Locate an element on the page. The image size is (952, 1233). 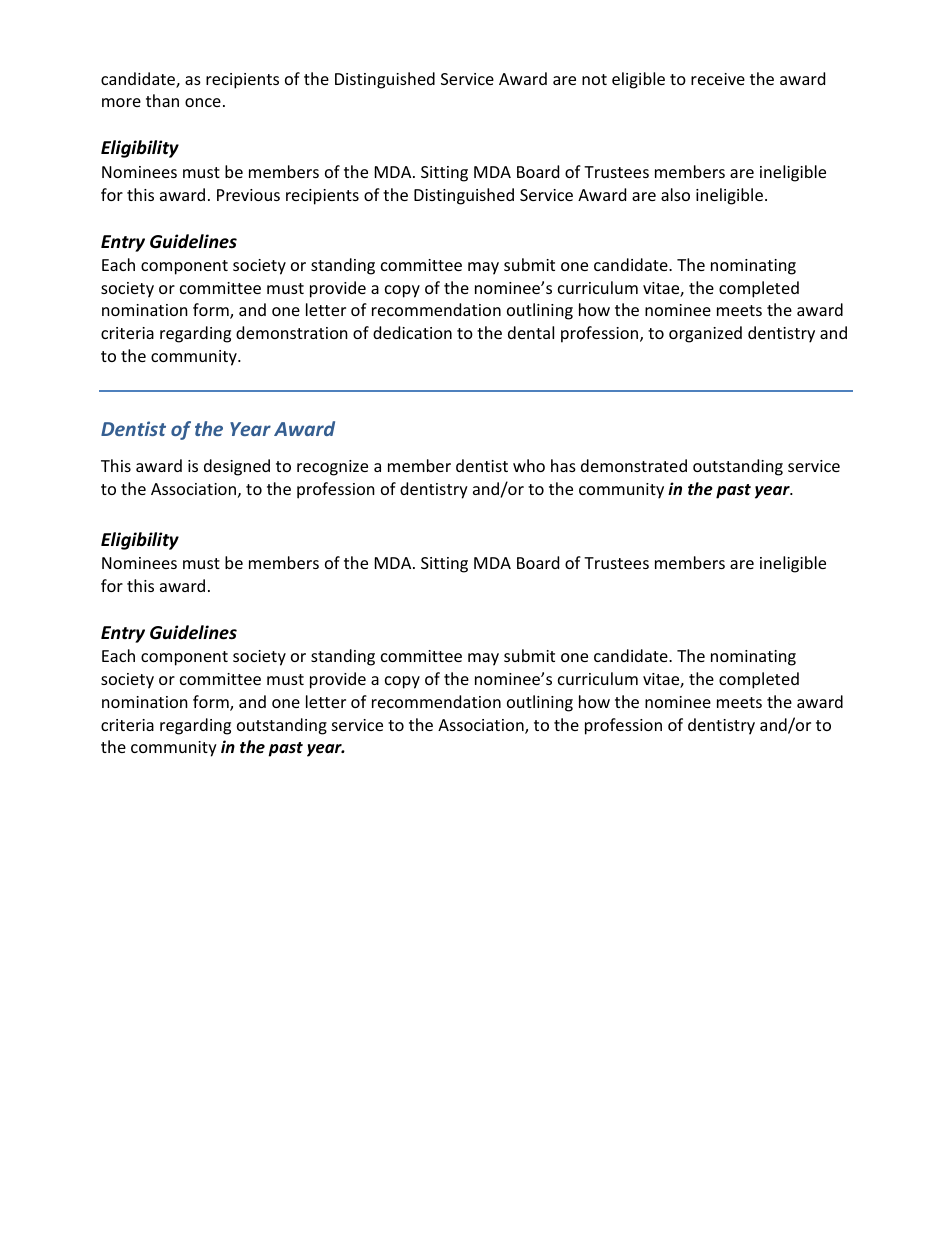
not is located at coordinates (594, 79).
